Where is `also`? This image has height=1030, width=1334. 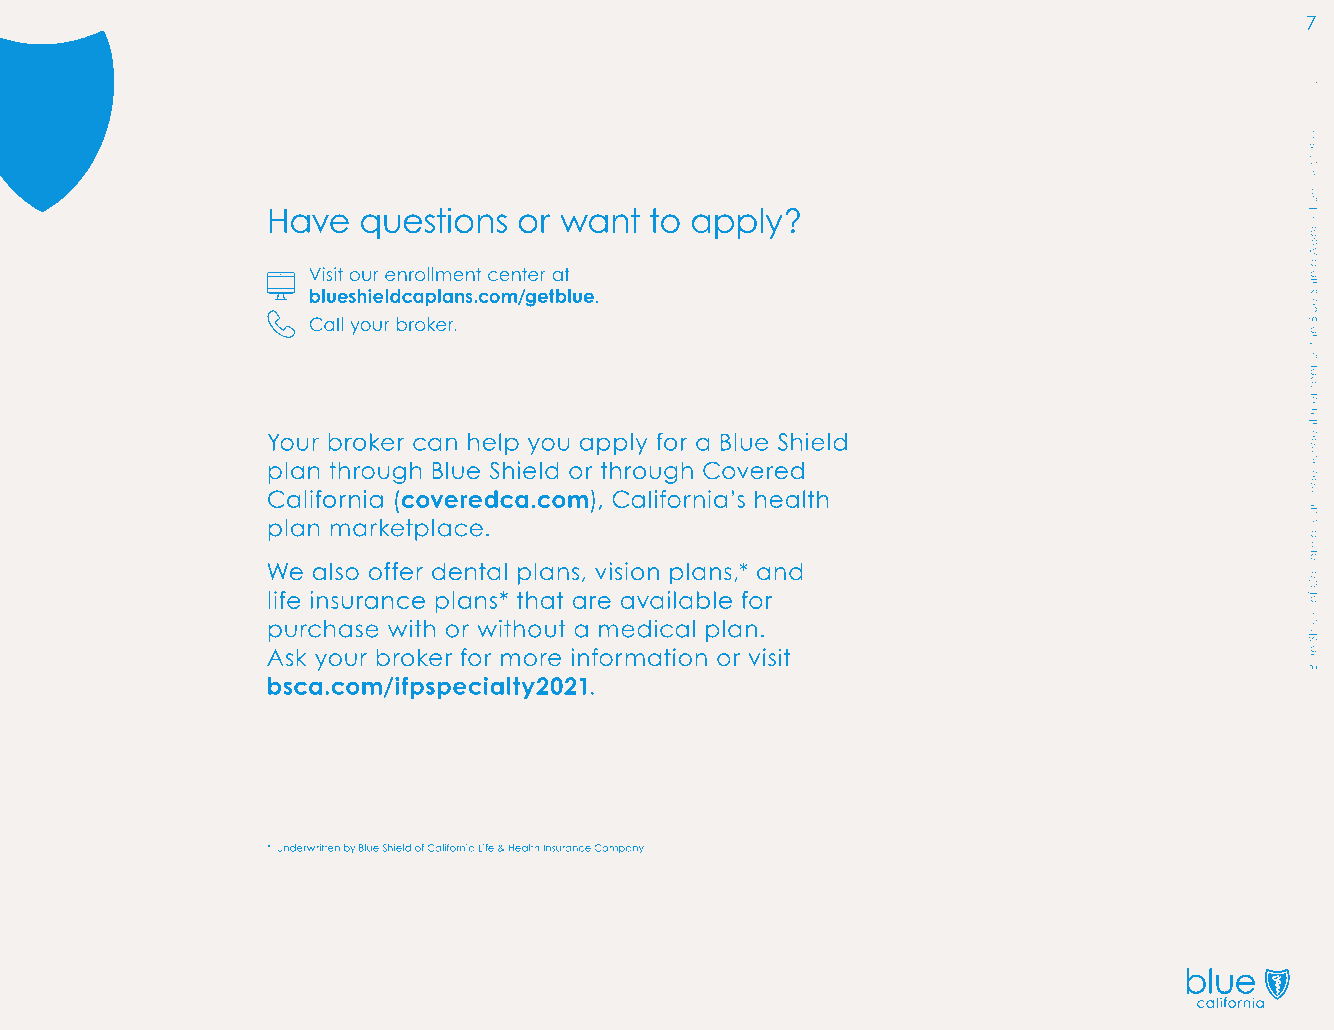 also is located at coordinates (336, 571).
